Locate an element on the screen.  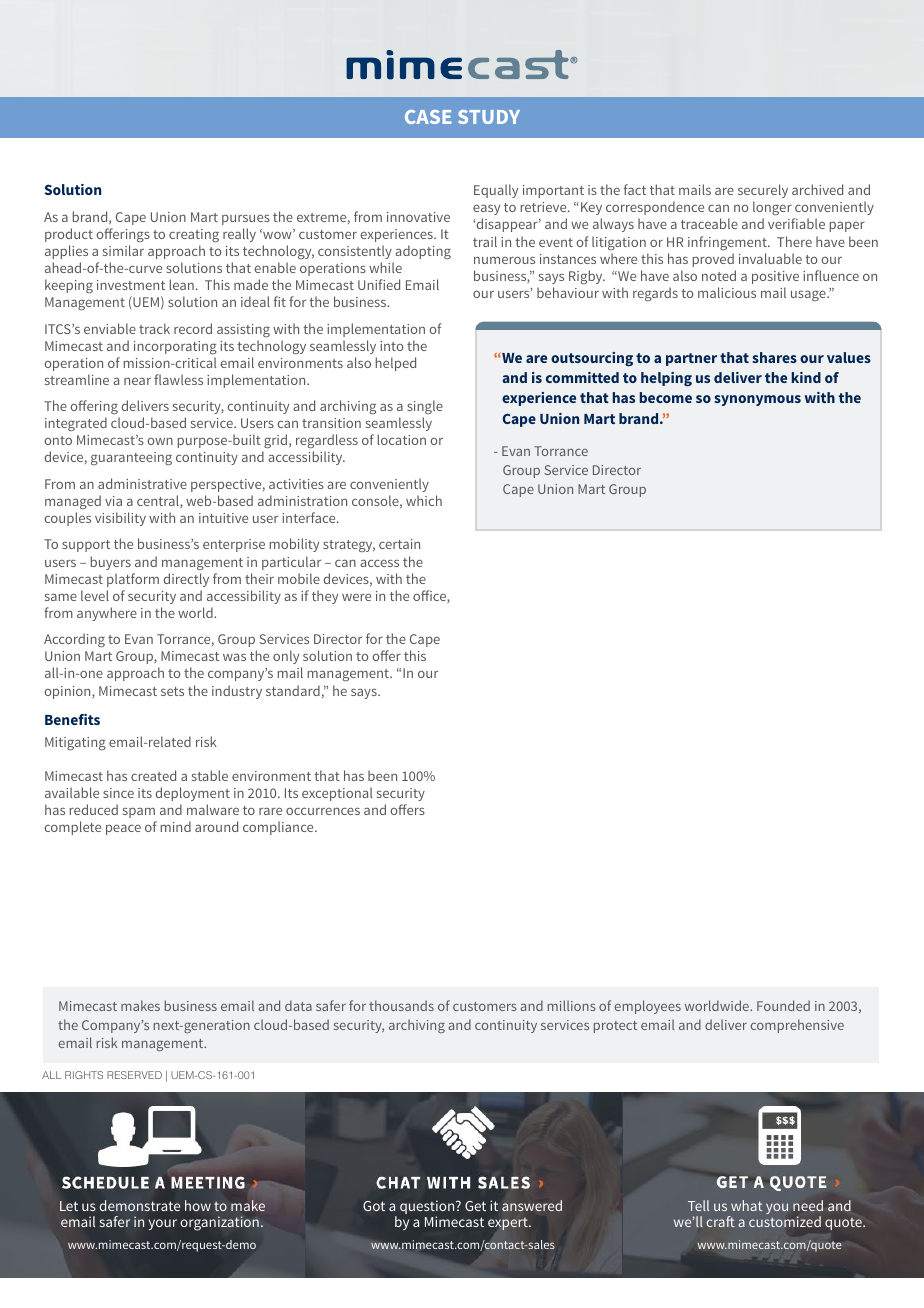
Founded is located at coordinates (783, 1005).
